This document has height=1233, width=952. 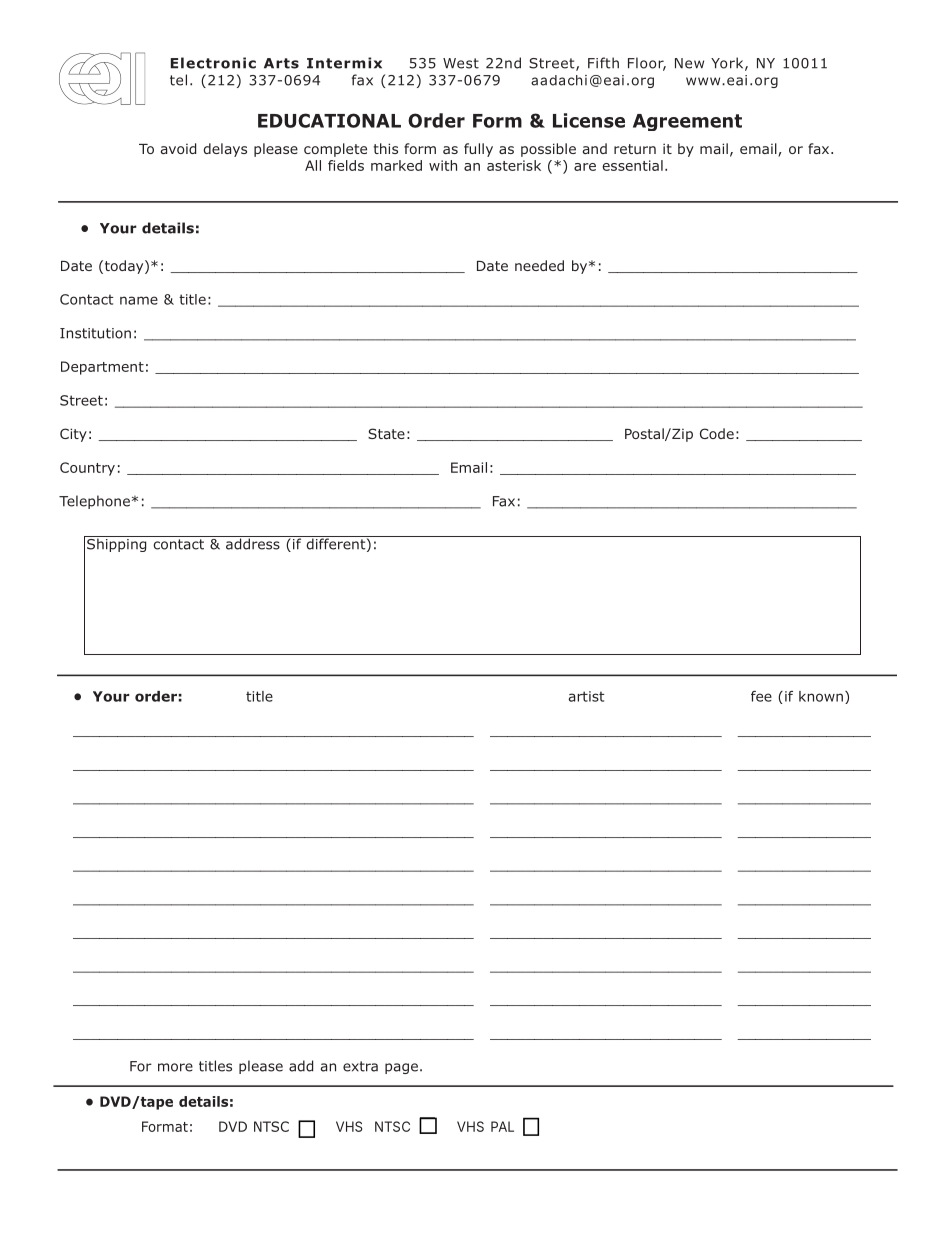 What do you see at coordinates (213, 63) in the document?
I see `Electronic` at bounding box center [213, 63].
